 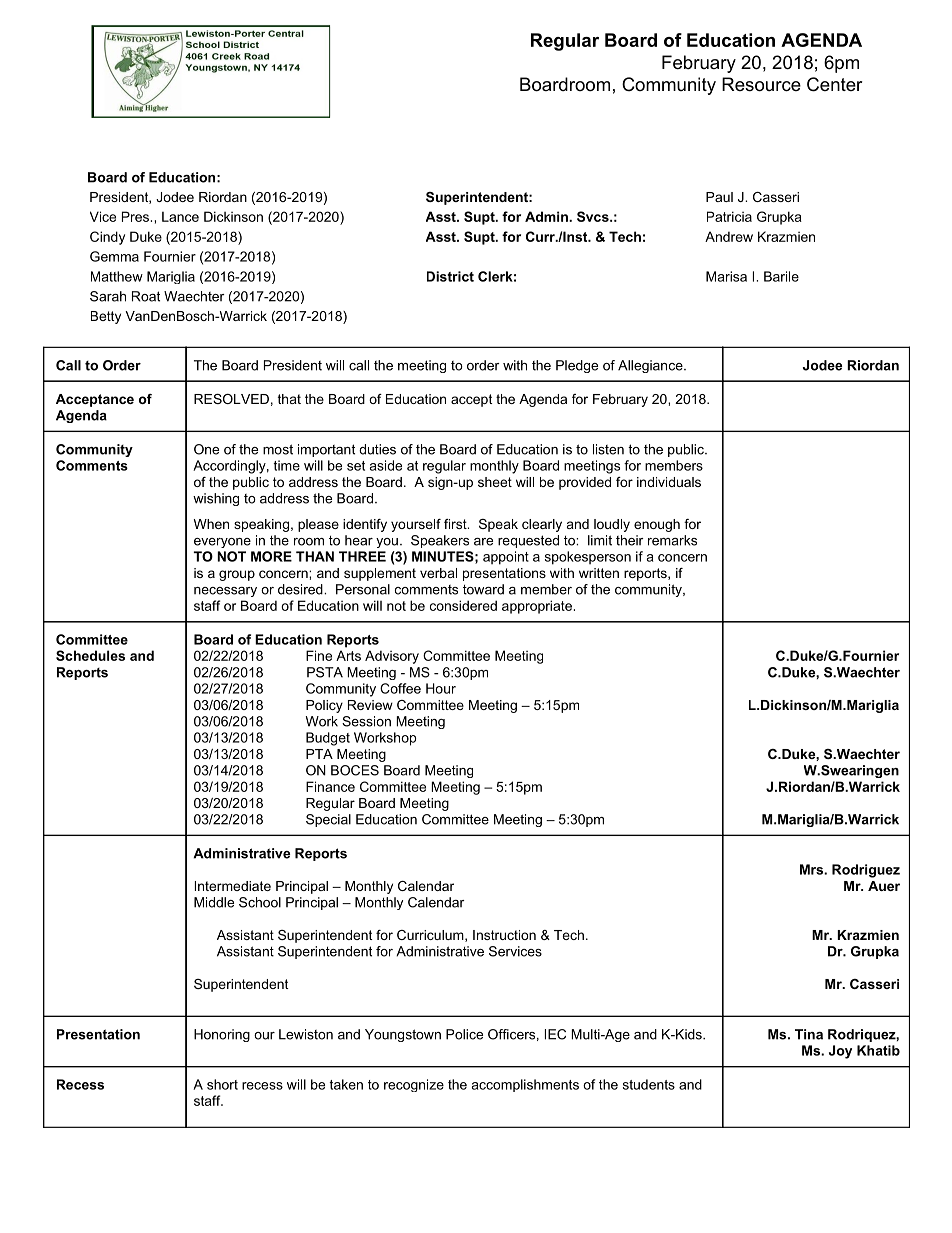 What do you see at coordinates (450, 276) in the page?
I see `District` at bounding box center [450, 276].
